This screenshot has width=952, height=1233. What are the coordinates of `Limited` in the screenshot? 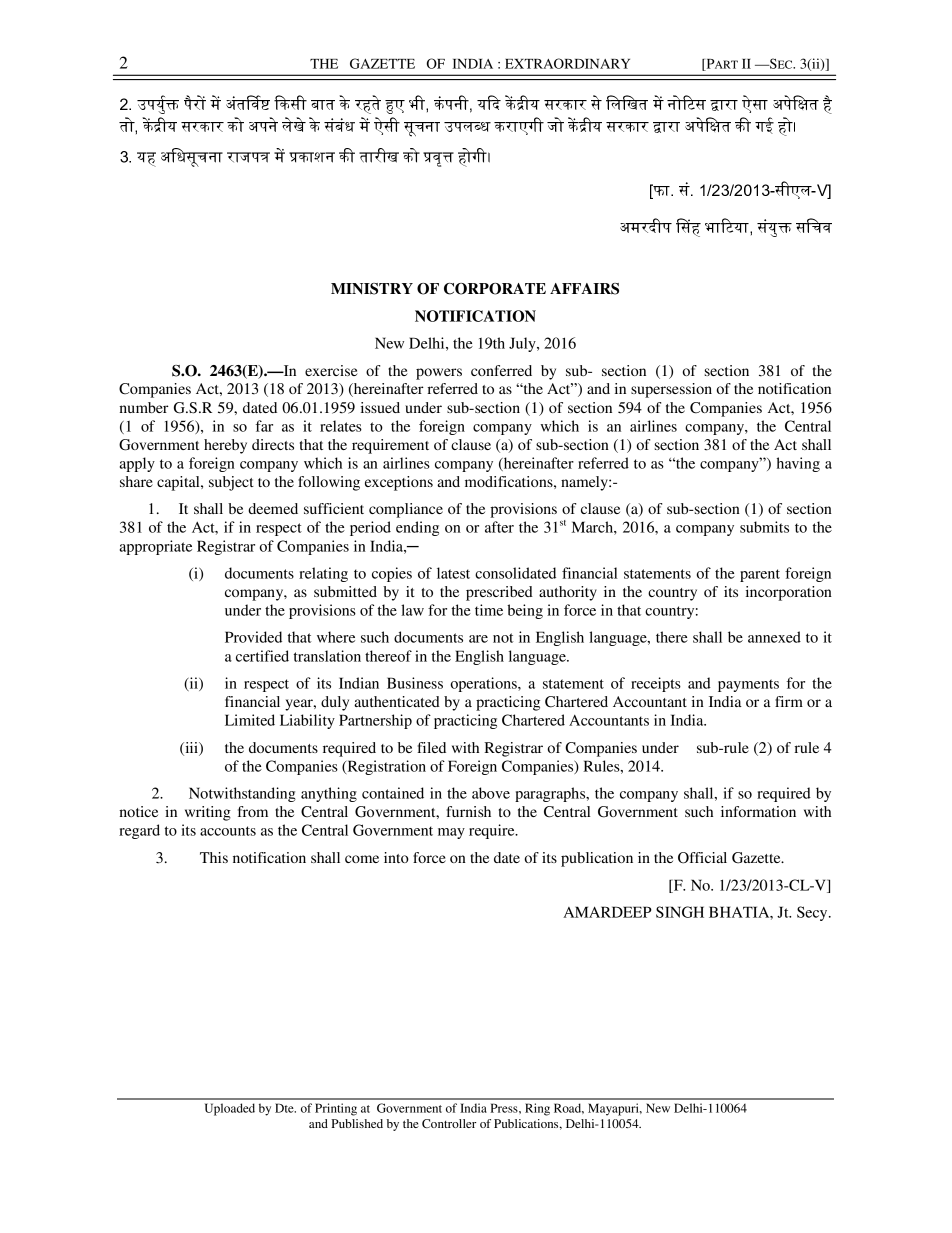 It's located at (250, 720).
